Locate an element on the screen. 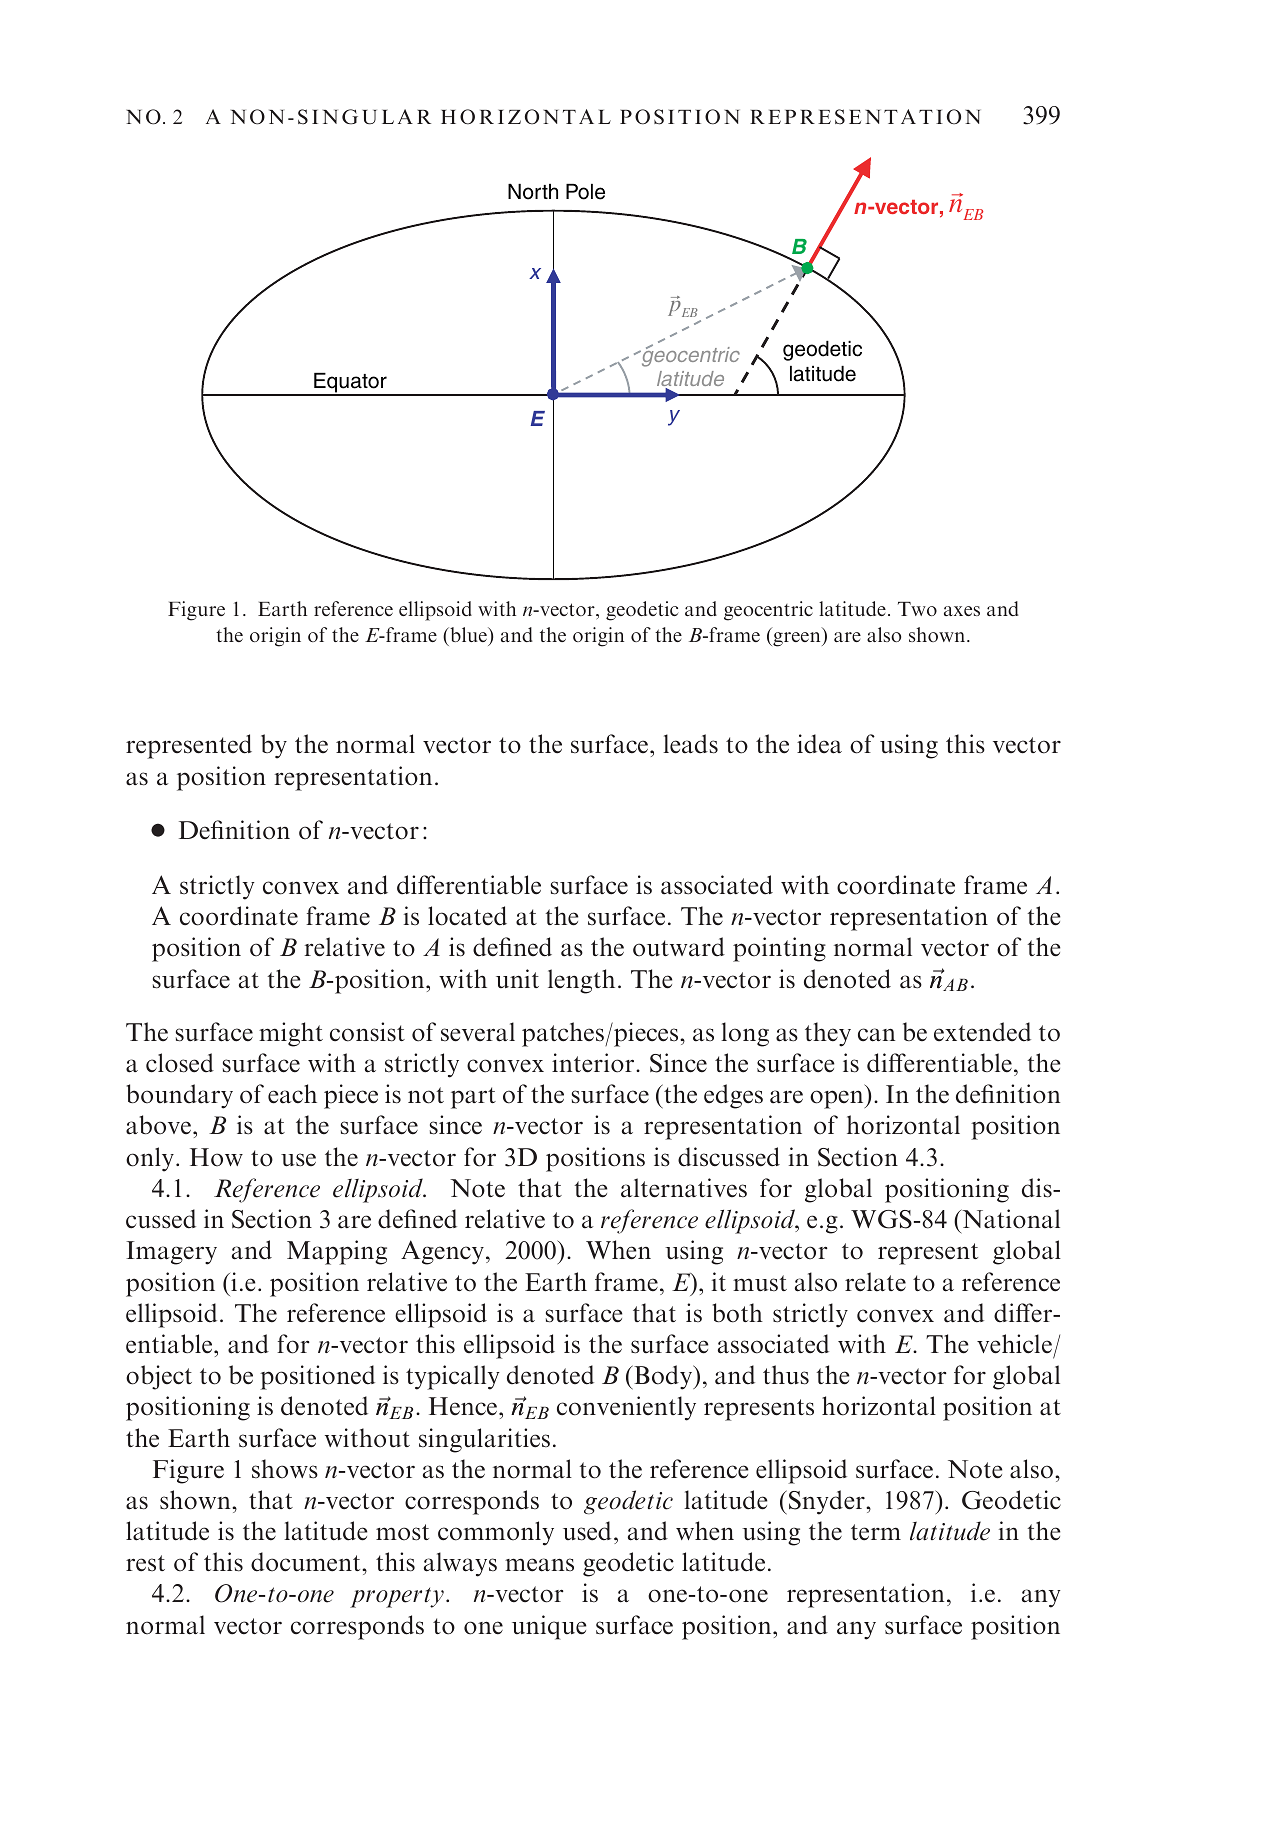  document is located at coordinates (307, 1562).
